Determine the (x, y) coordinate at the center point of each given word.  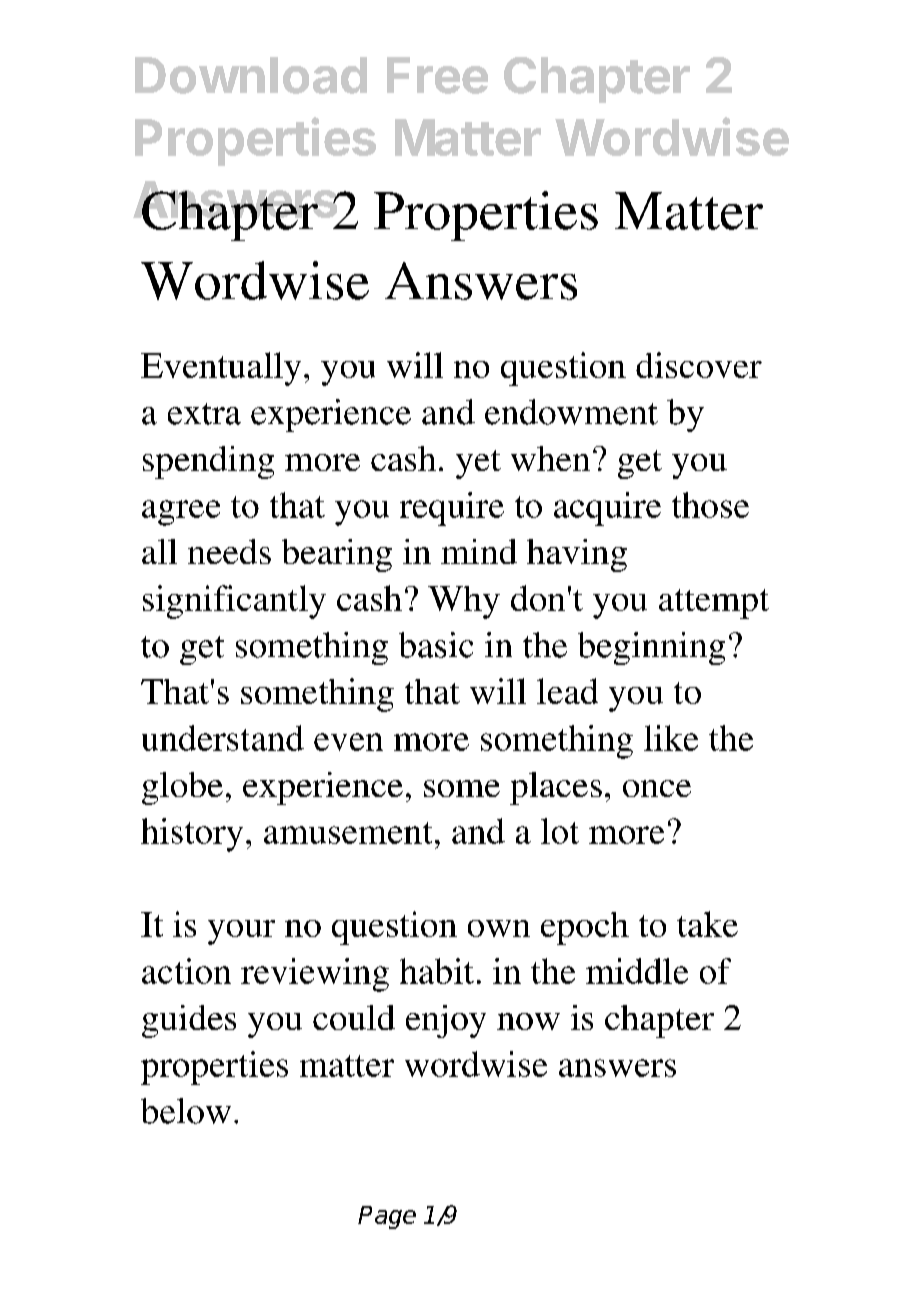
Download (251, 75)
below (186, 1111)
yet (478, 464)
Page (387, 1217)
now (528, 1021)
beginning (651, 648)
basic (436, 645)
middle (637, 971)
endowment (571, 412)
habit (437, 971)
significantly (234, 602)
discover (699, 365)
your (241, 932)
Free (437, 75)
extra (204, 414)
